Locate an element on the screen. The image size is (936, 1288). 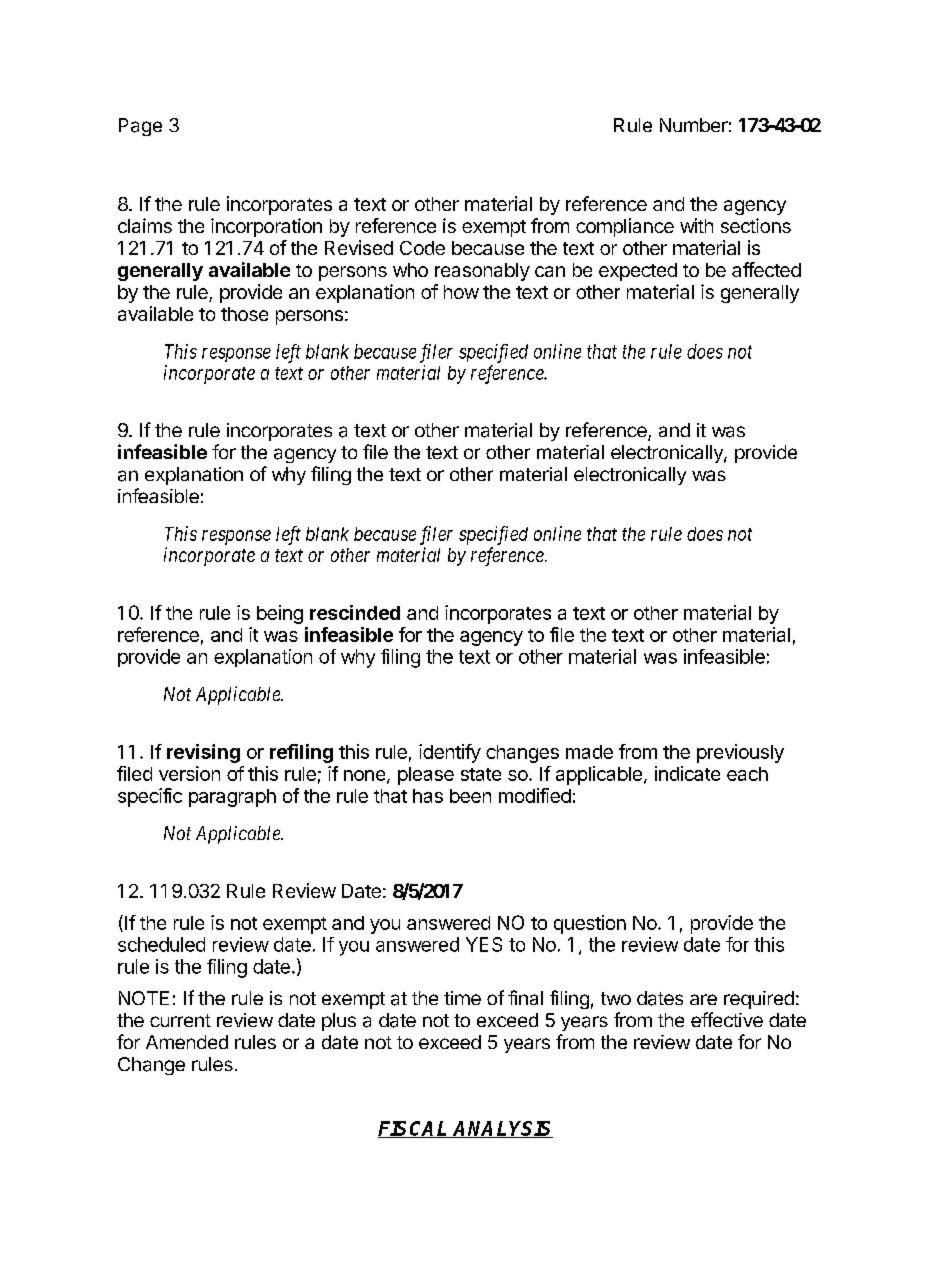
how is located at coordinates (461, 292).
